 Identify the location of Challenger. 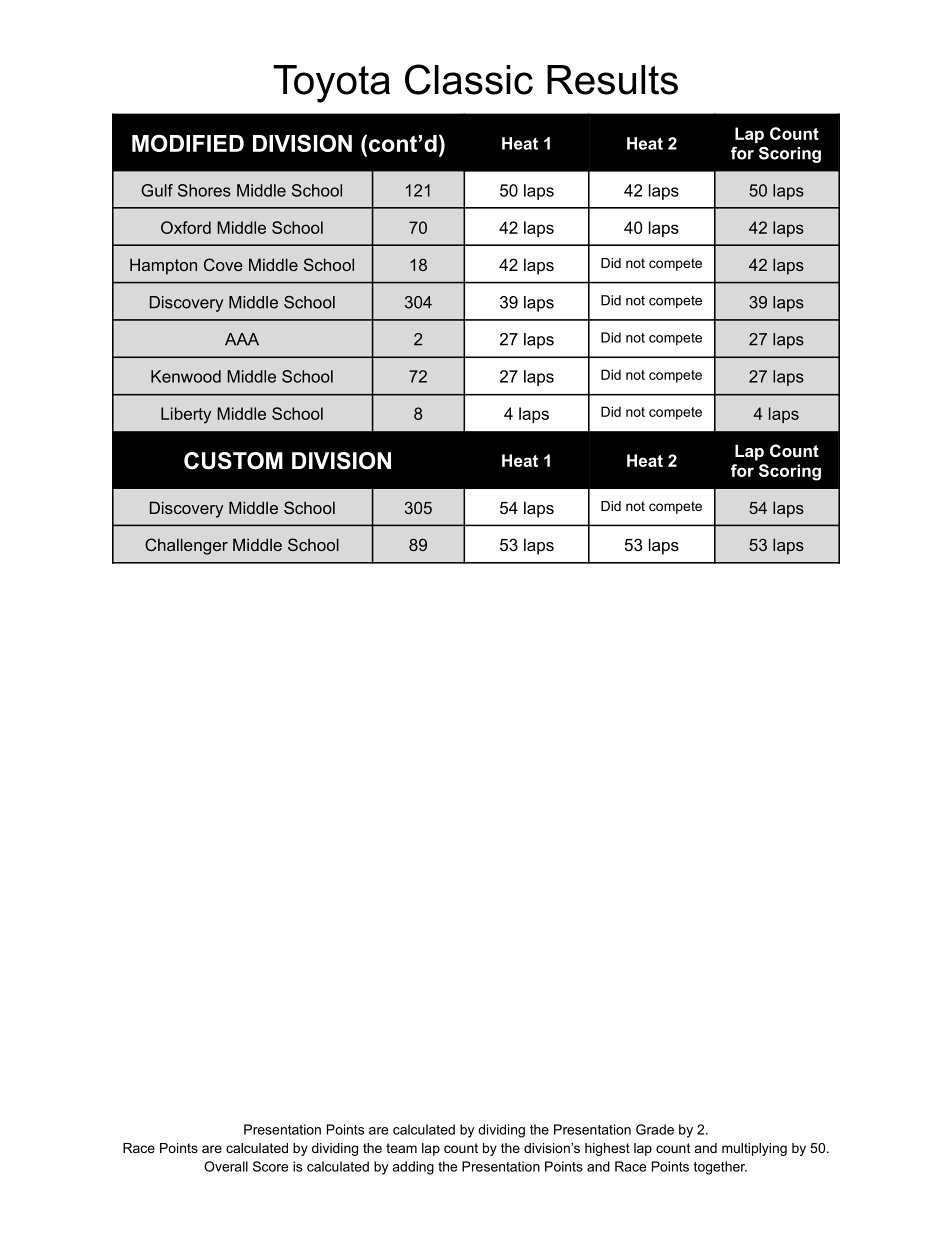
(186, 546).
